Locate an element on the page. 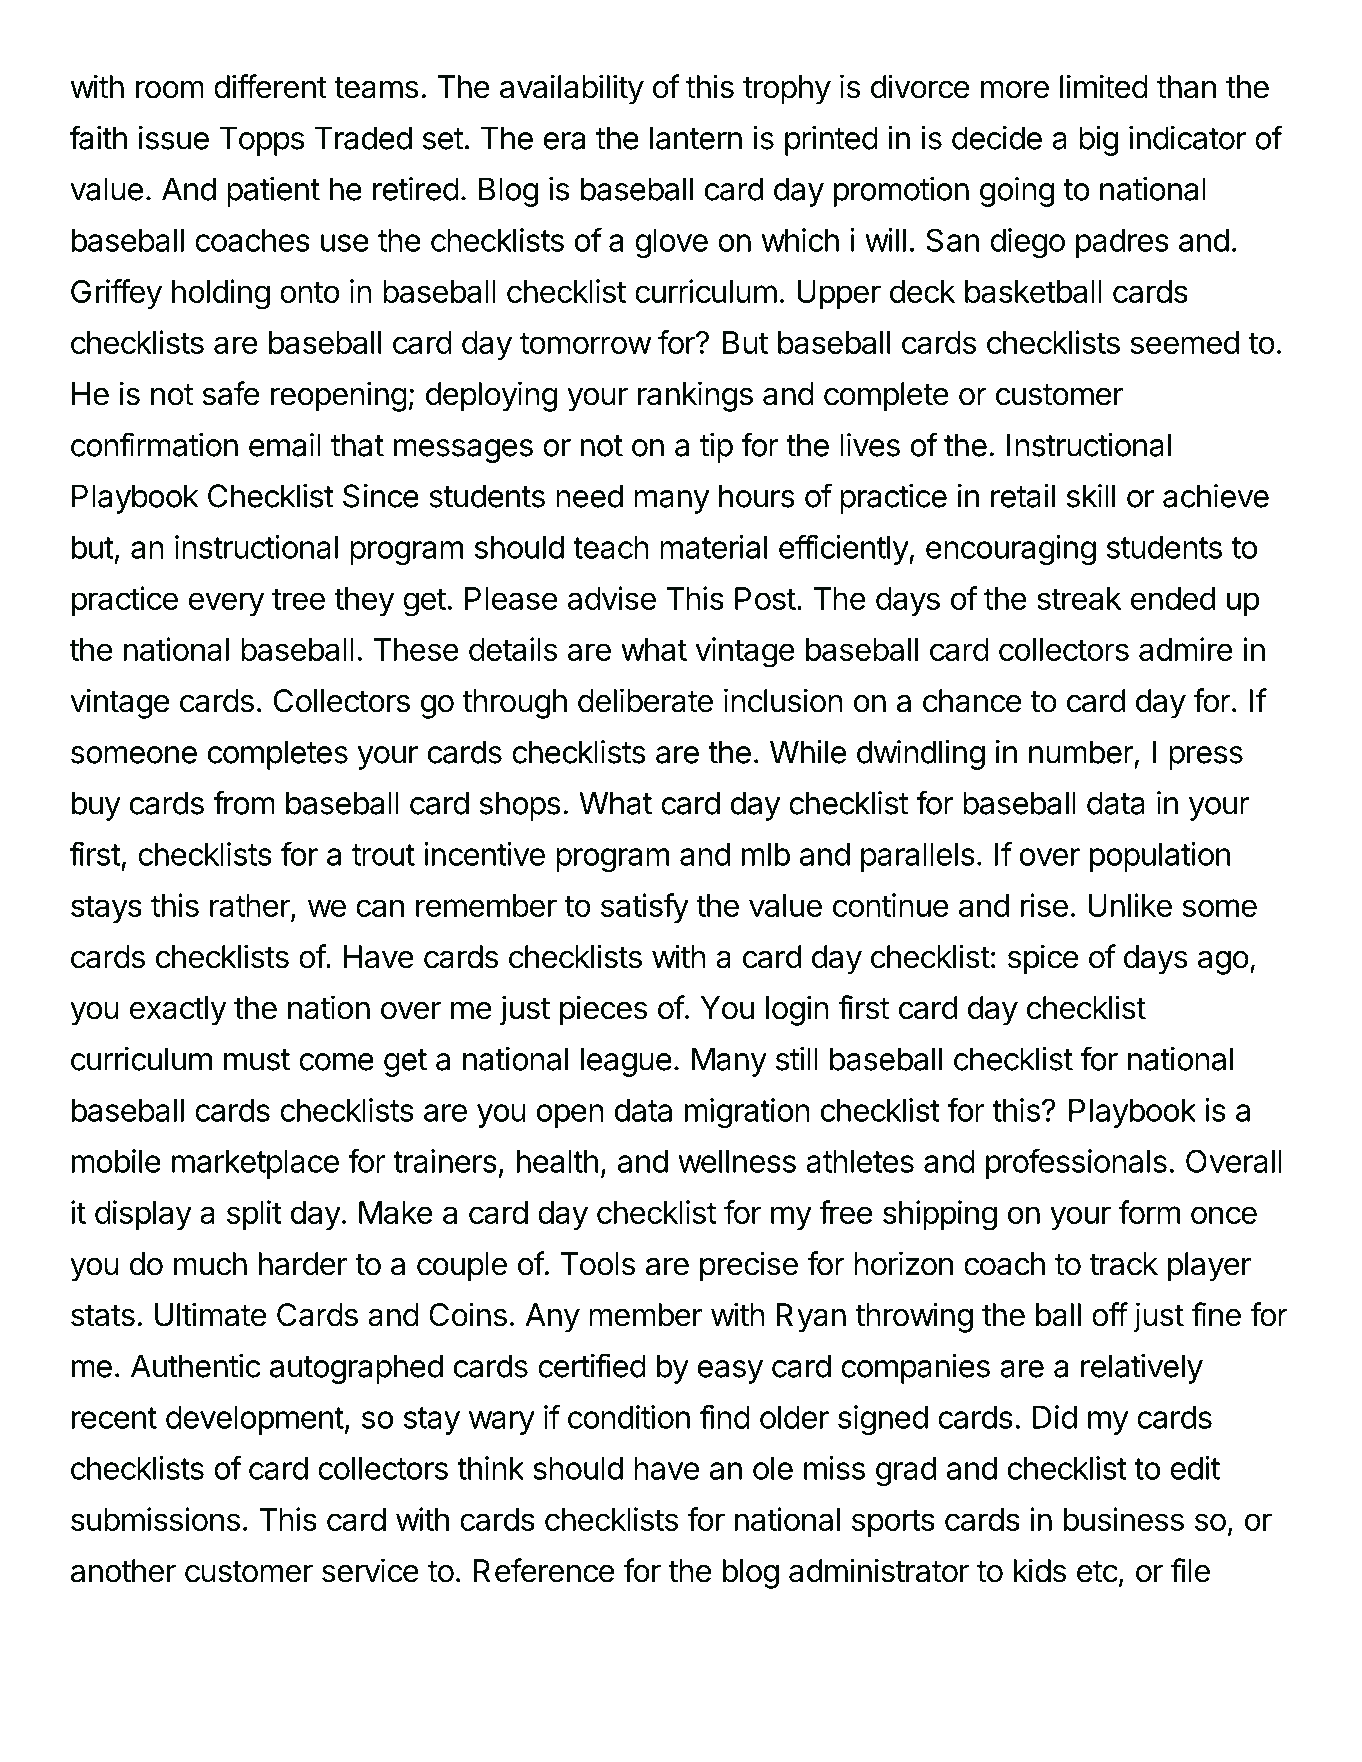 The height and width of the document is (1762, 1362). must is located at coordinates (257, 1060).
